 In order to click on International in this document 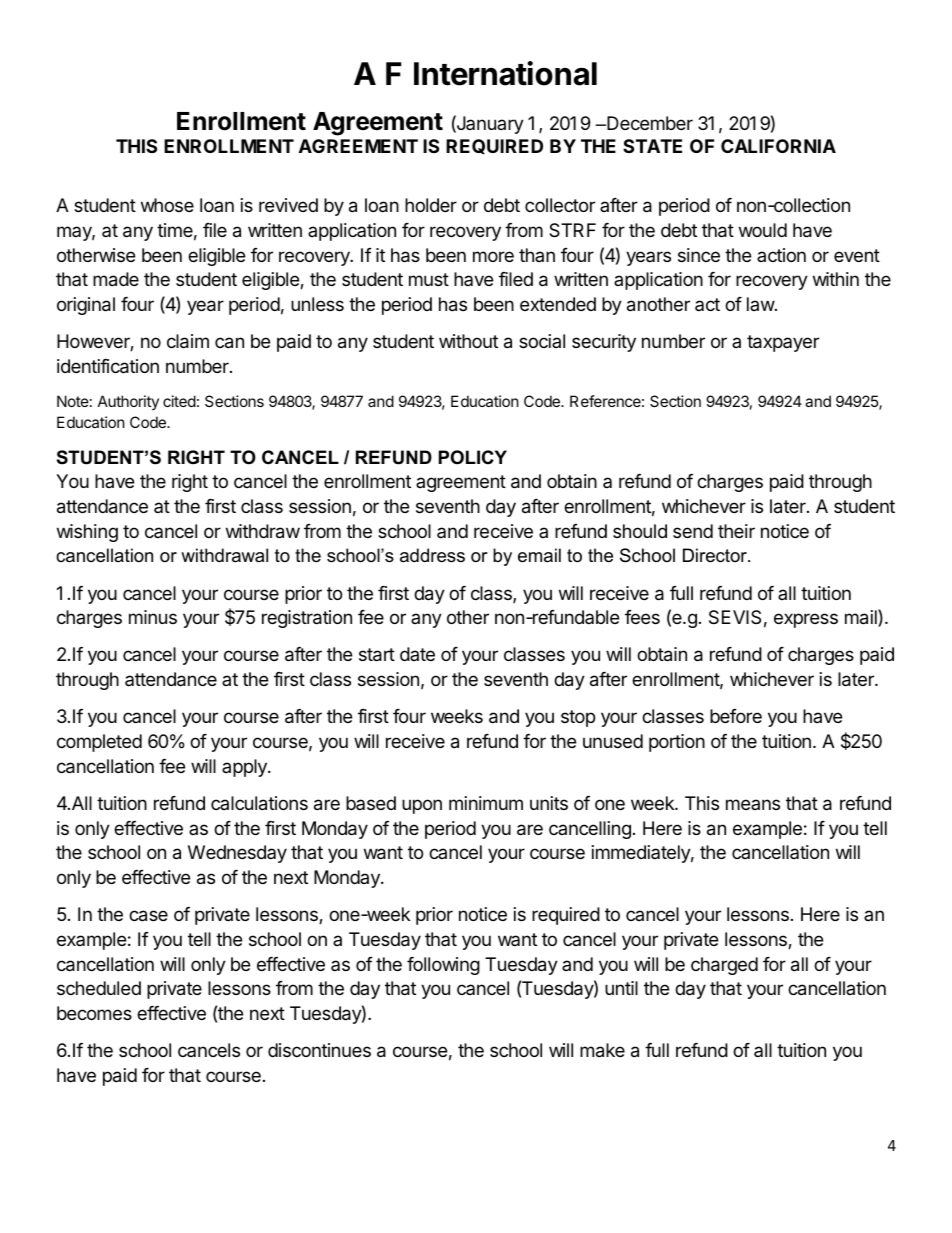, I will do `click(505, 73)`.
